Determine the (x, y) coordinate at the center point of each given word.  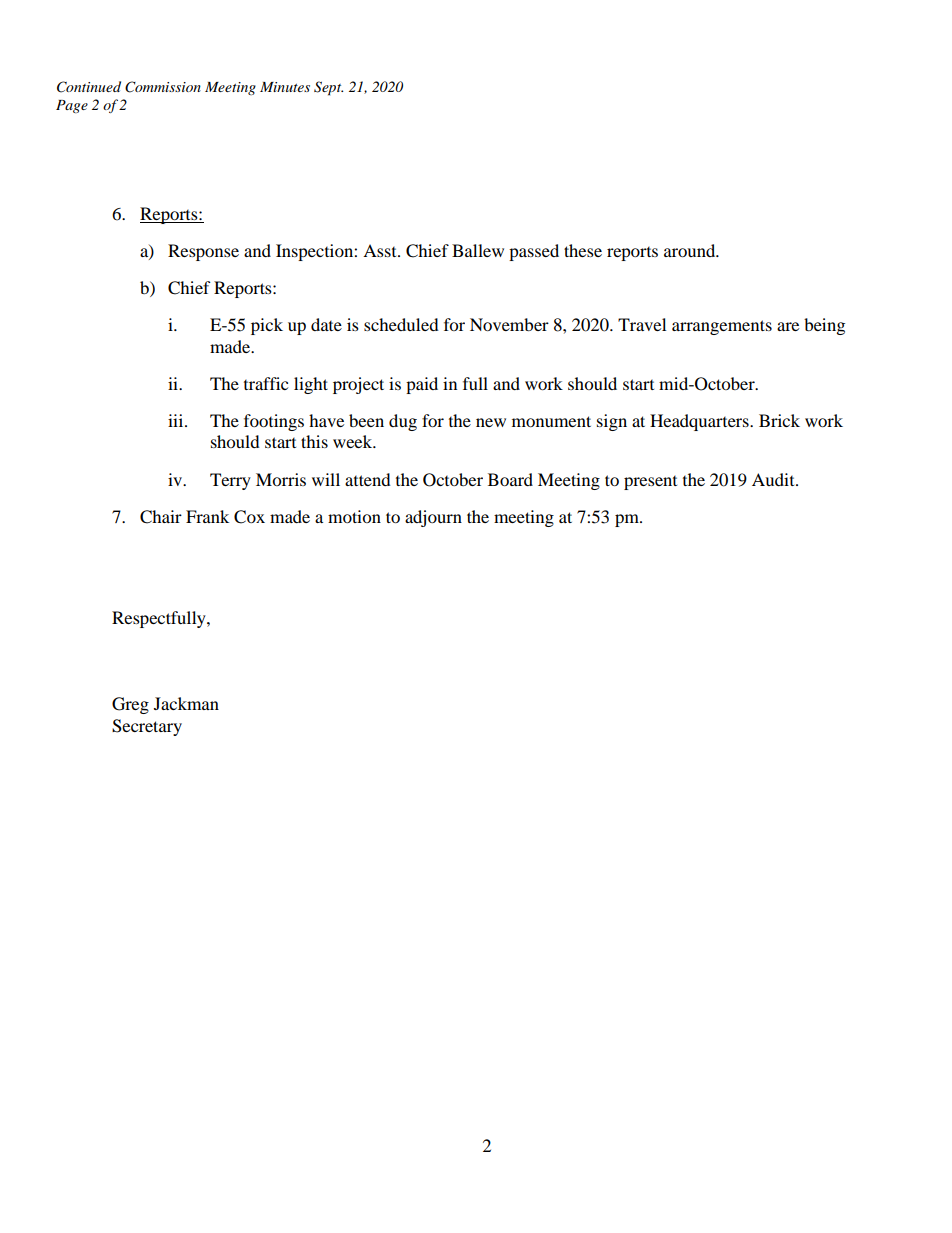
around (691, 250)
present (650, 483)
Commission (163, 87)
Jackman (186, 703)
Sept (328, 88)
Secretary (147, 727)
